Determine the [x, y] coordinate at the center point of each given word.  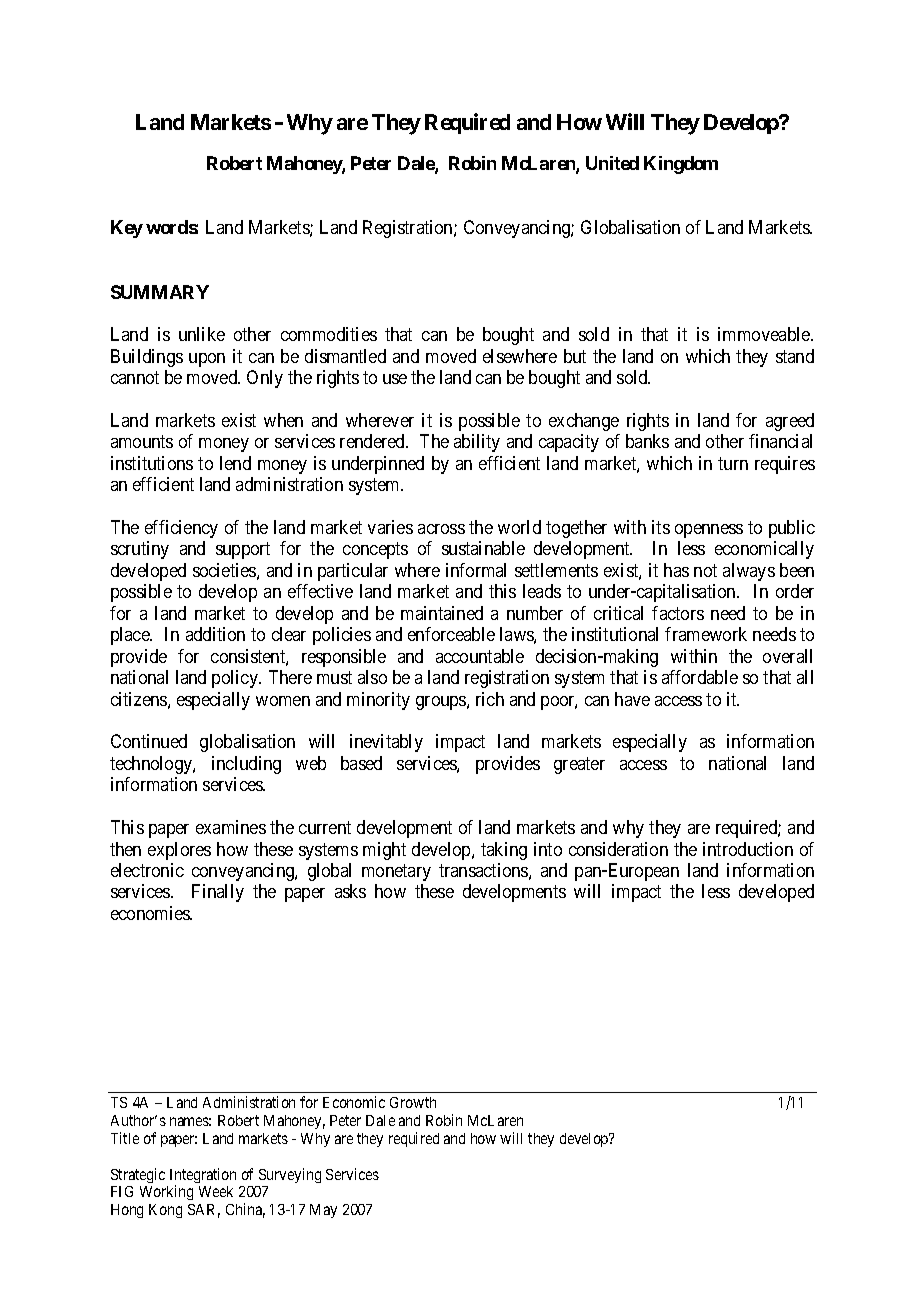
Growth [413, 1102]
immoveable [765, 334]
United [612, 163]
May [323, 1211]
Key [127, 229]
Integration [203, 1177]
